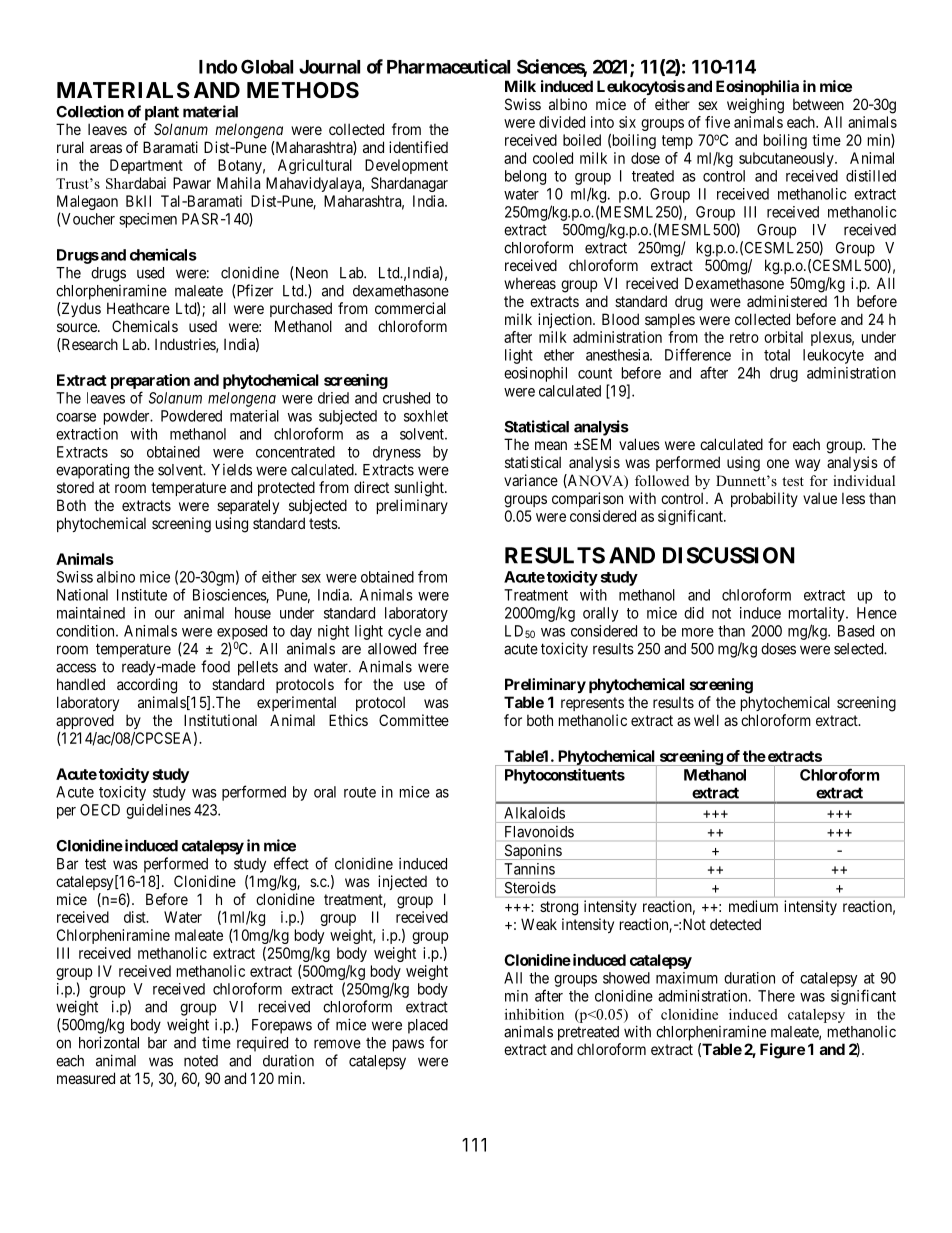  What do you see at coordinates (158, 811) in the screenshot?
I see `guidelines` at bounding box center [158, 811].
